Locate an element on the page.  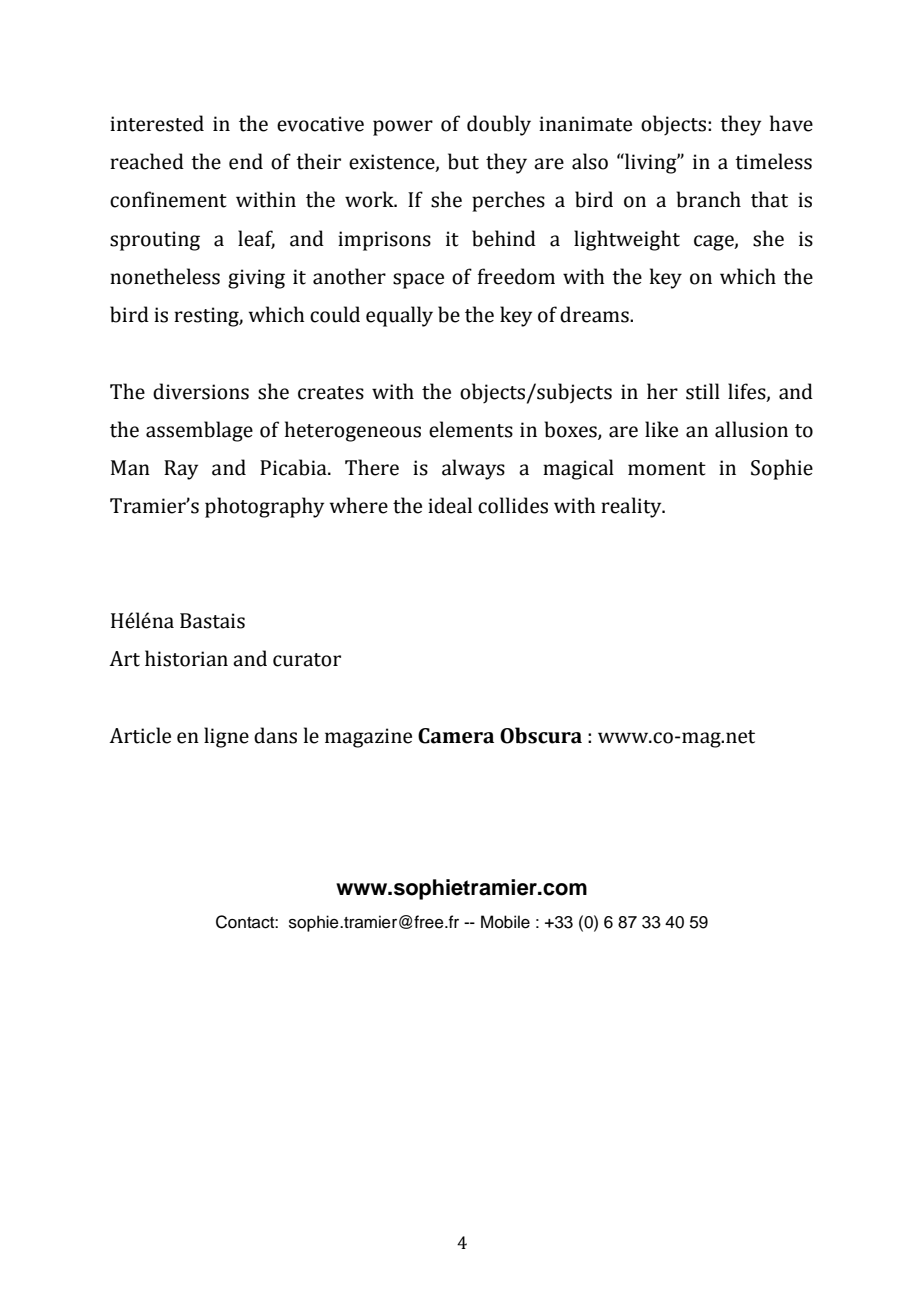
ideal is located at coordinates (450, 505).
